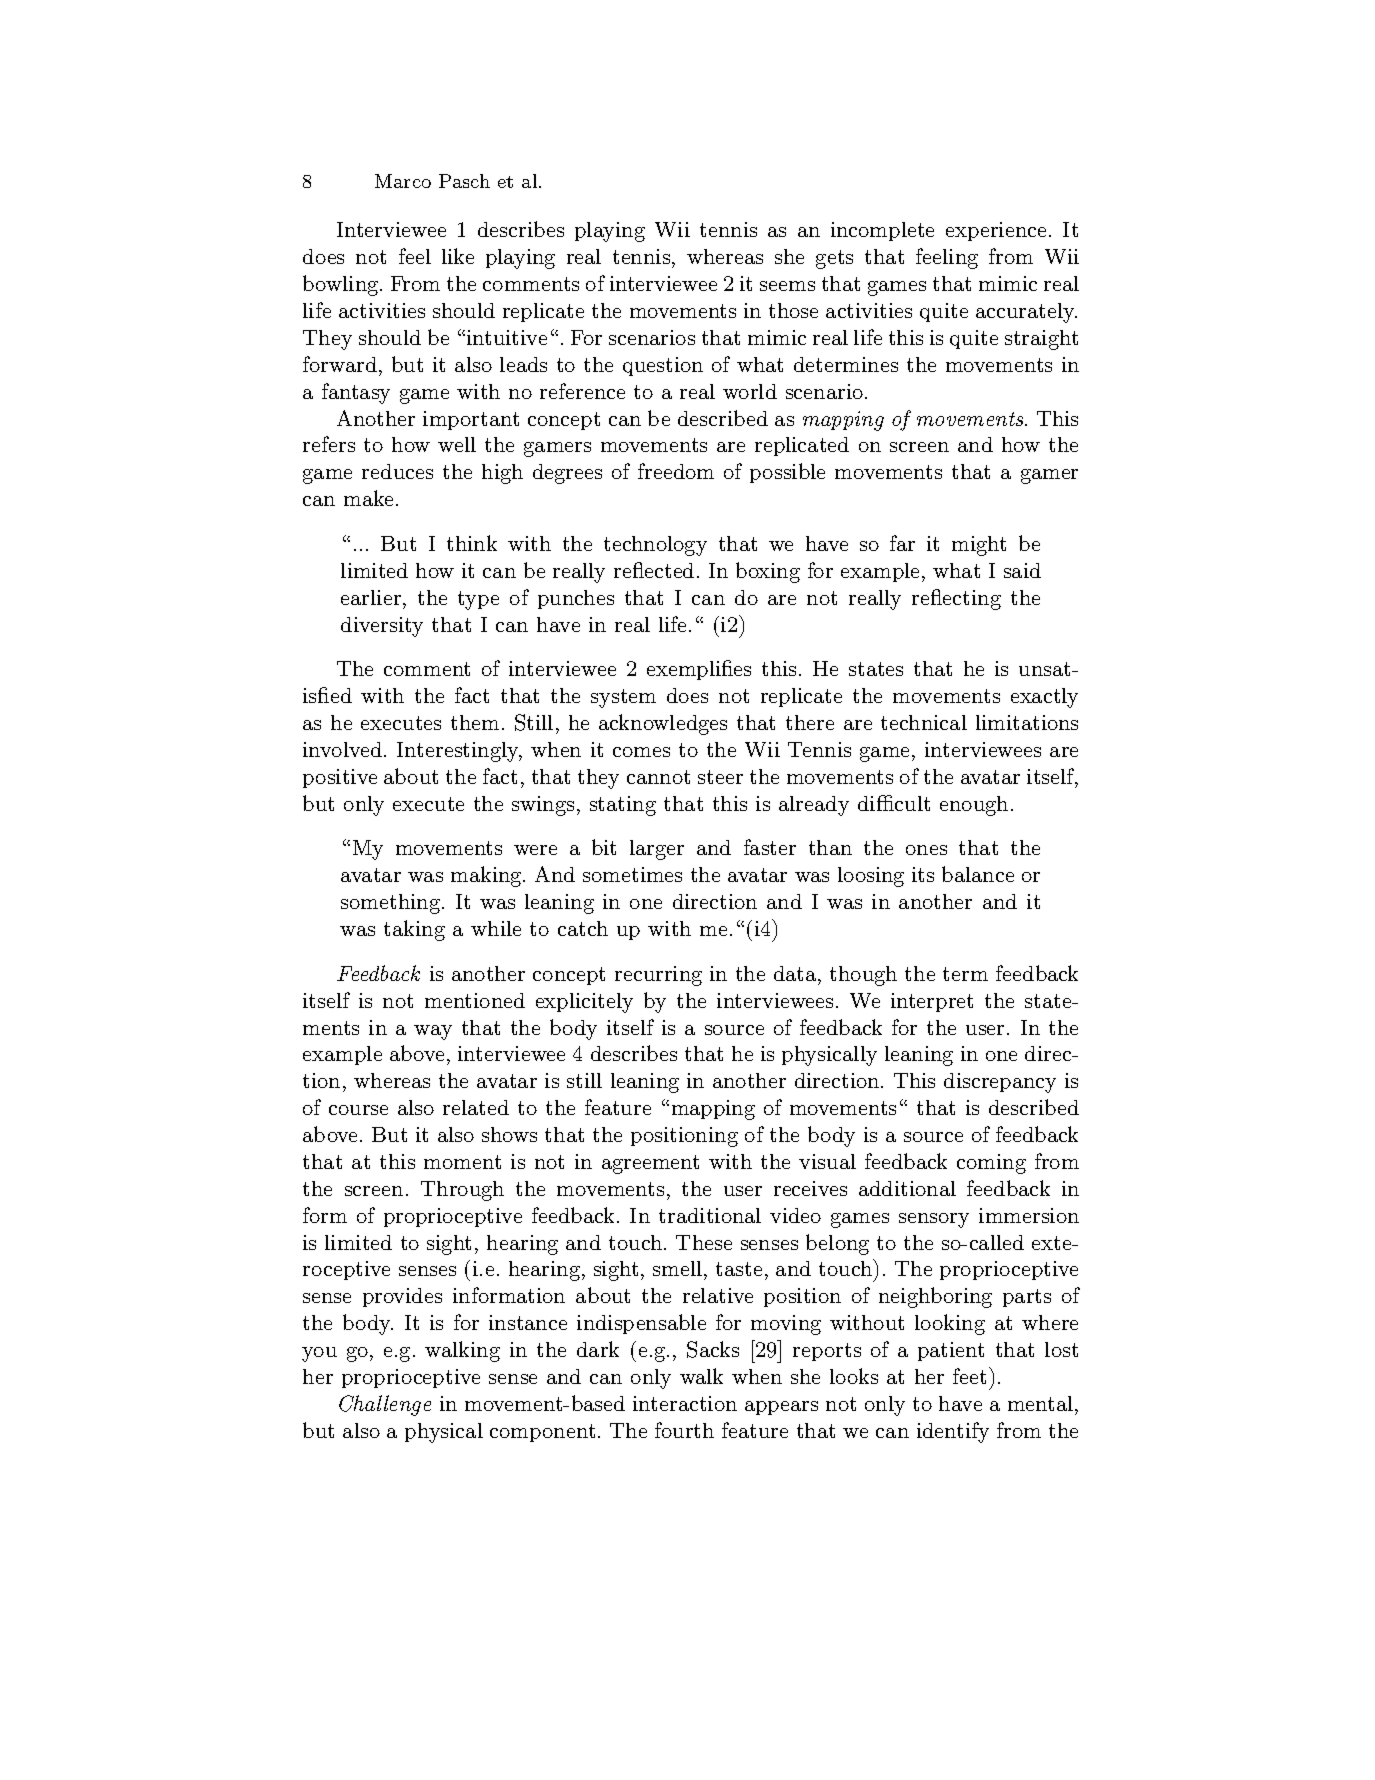 The image size is (1375, 1780). What do you see at coordinates (654, 570) in the screenshot?
I see `reflected` at bounding box center [654, 570].
